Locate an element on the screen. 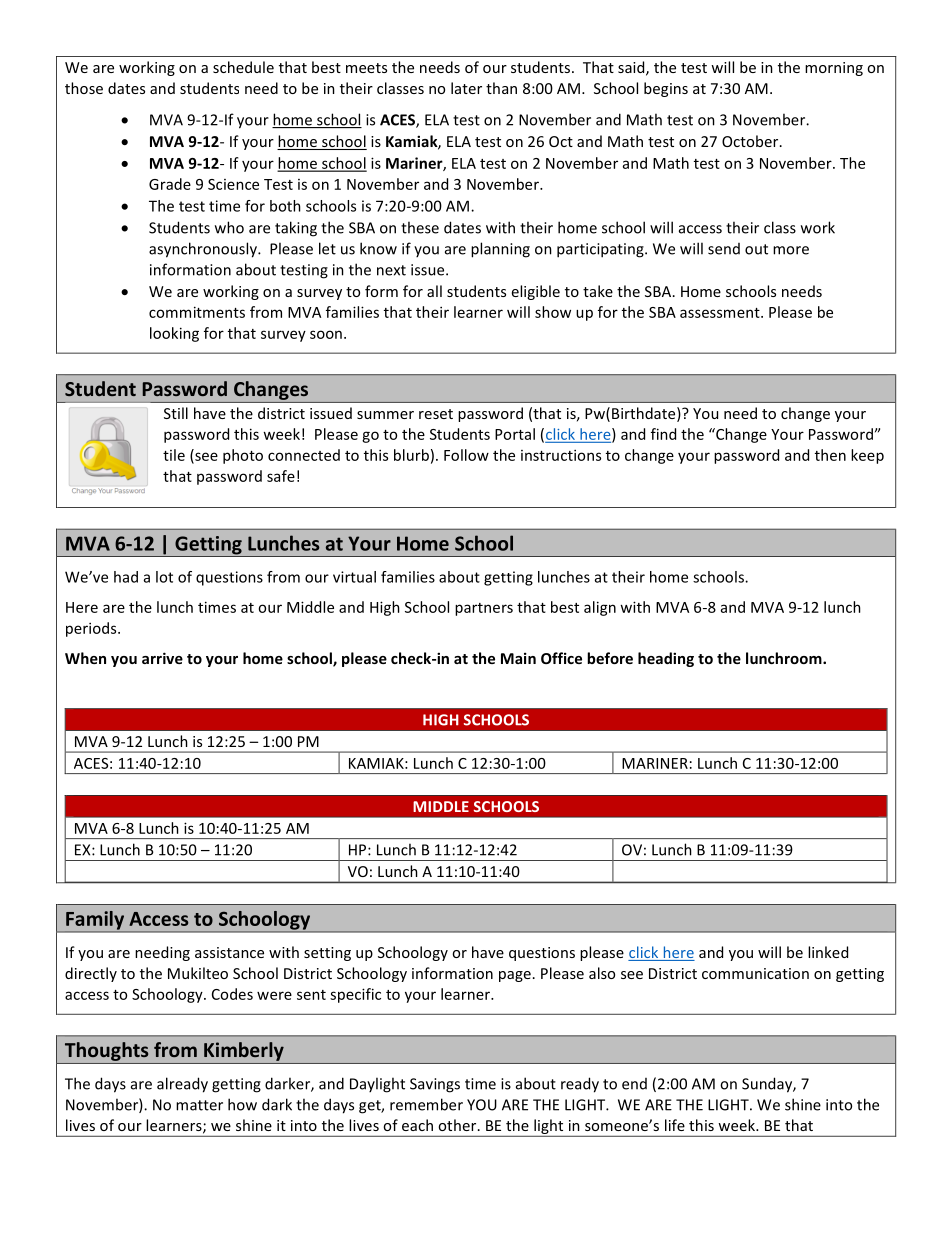 Image resolution: width=952 pixels, height=1233 pixels. heading is located at coordinates (666, 659).
